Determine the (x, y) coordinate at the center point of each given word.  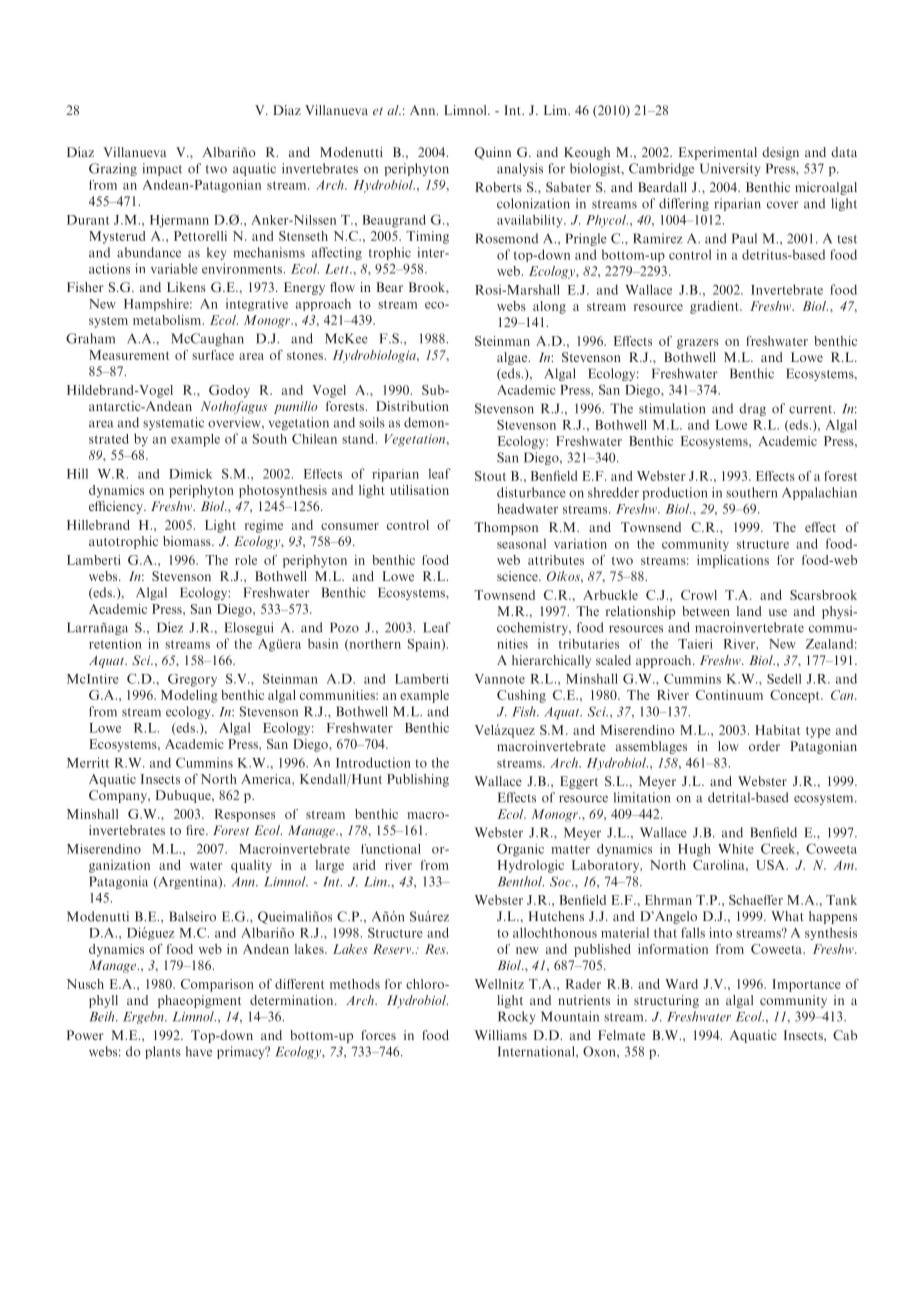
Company (119, 796)
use (778, 612)
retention (115, 644)
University (730, 169)
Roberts (498, 187)
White (736, 849)
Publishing (418, 780)
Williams (501, 1035)
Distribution (412, 406)
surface (213, 355)
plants (163, 1052)
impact (162, 169)
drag (752, 409)
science (518, 576)
